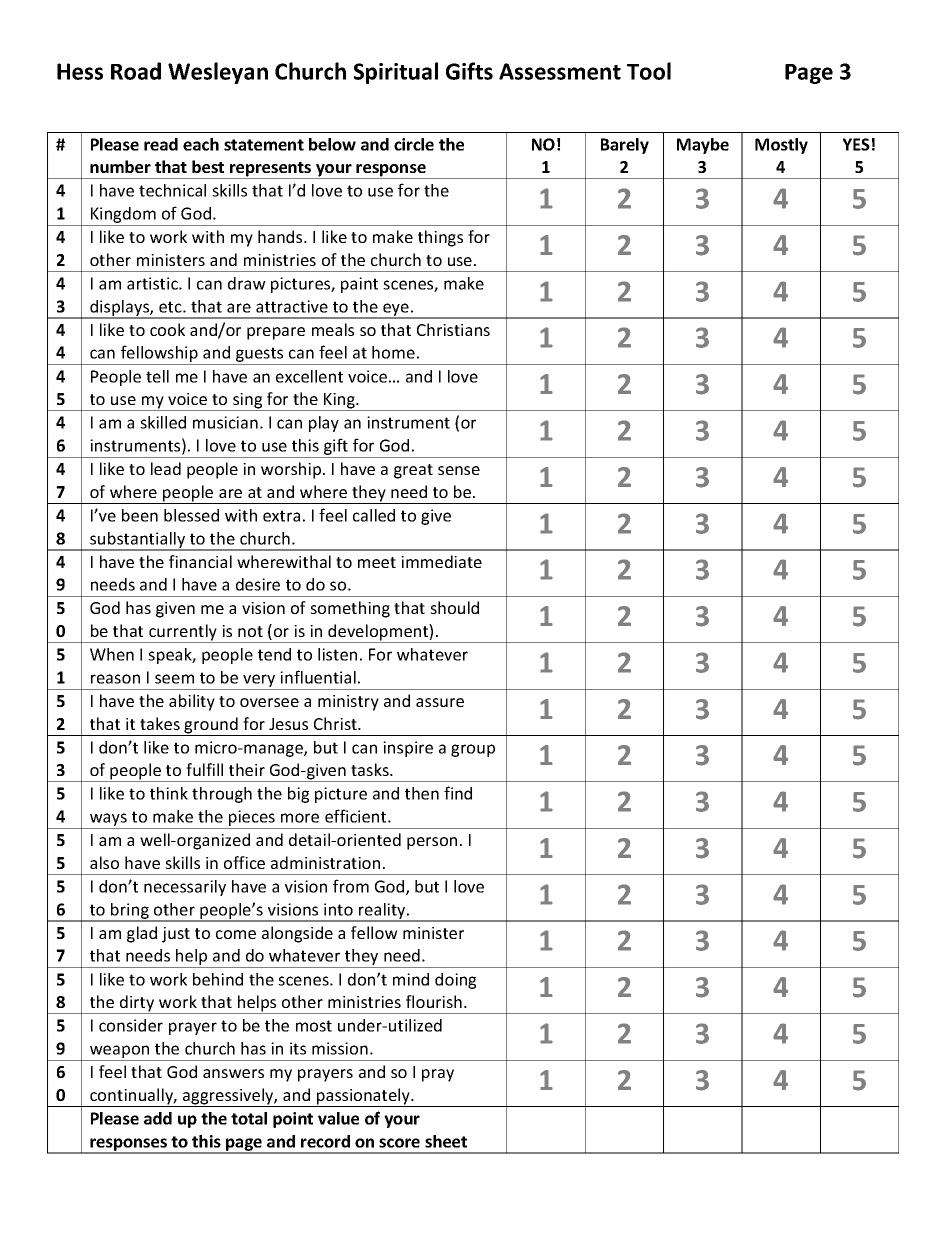 This screenshot has width=952, height=1233. I want to click on Maybe, so click(703, 146).
